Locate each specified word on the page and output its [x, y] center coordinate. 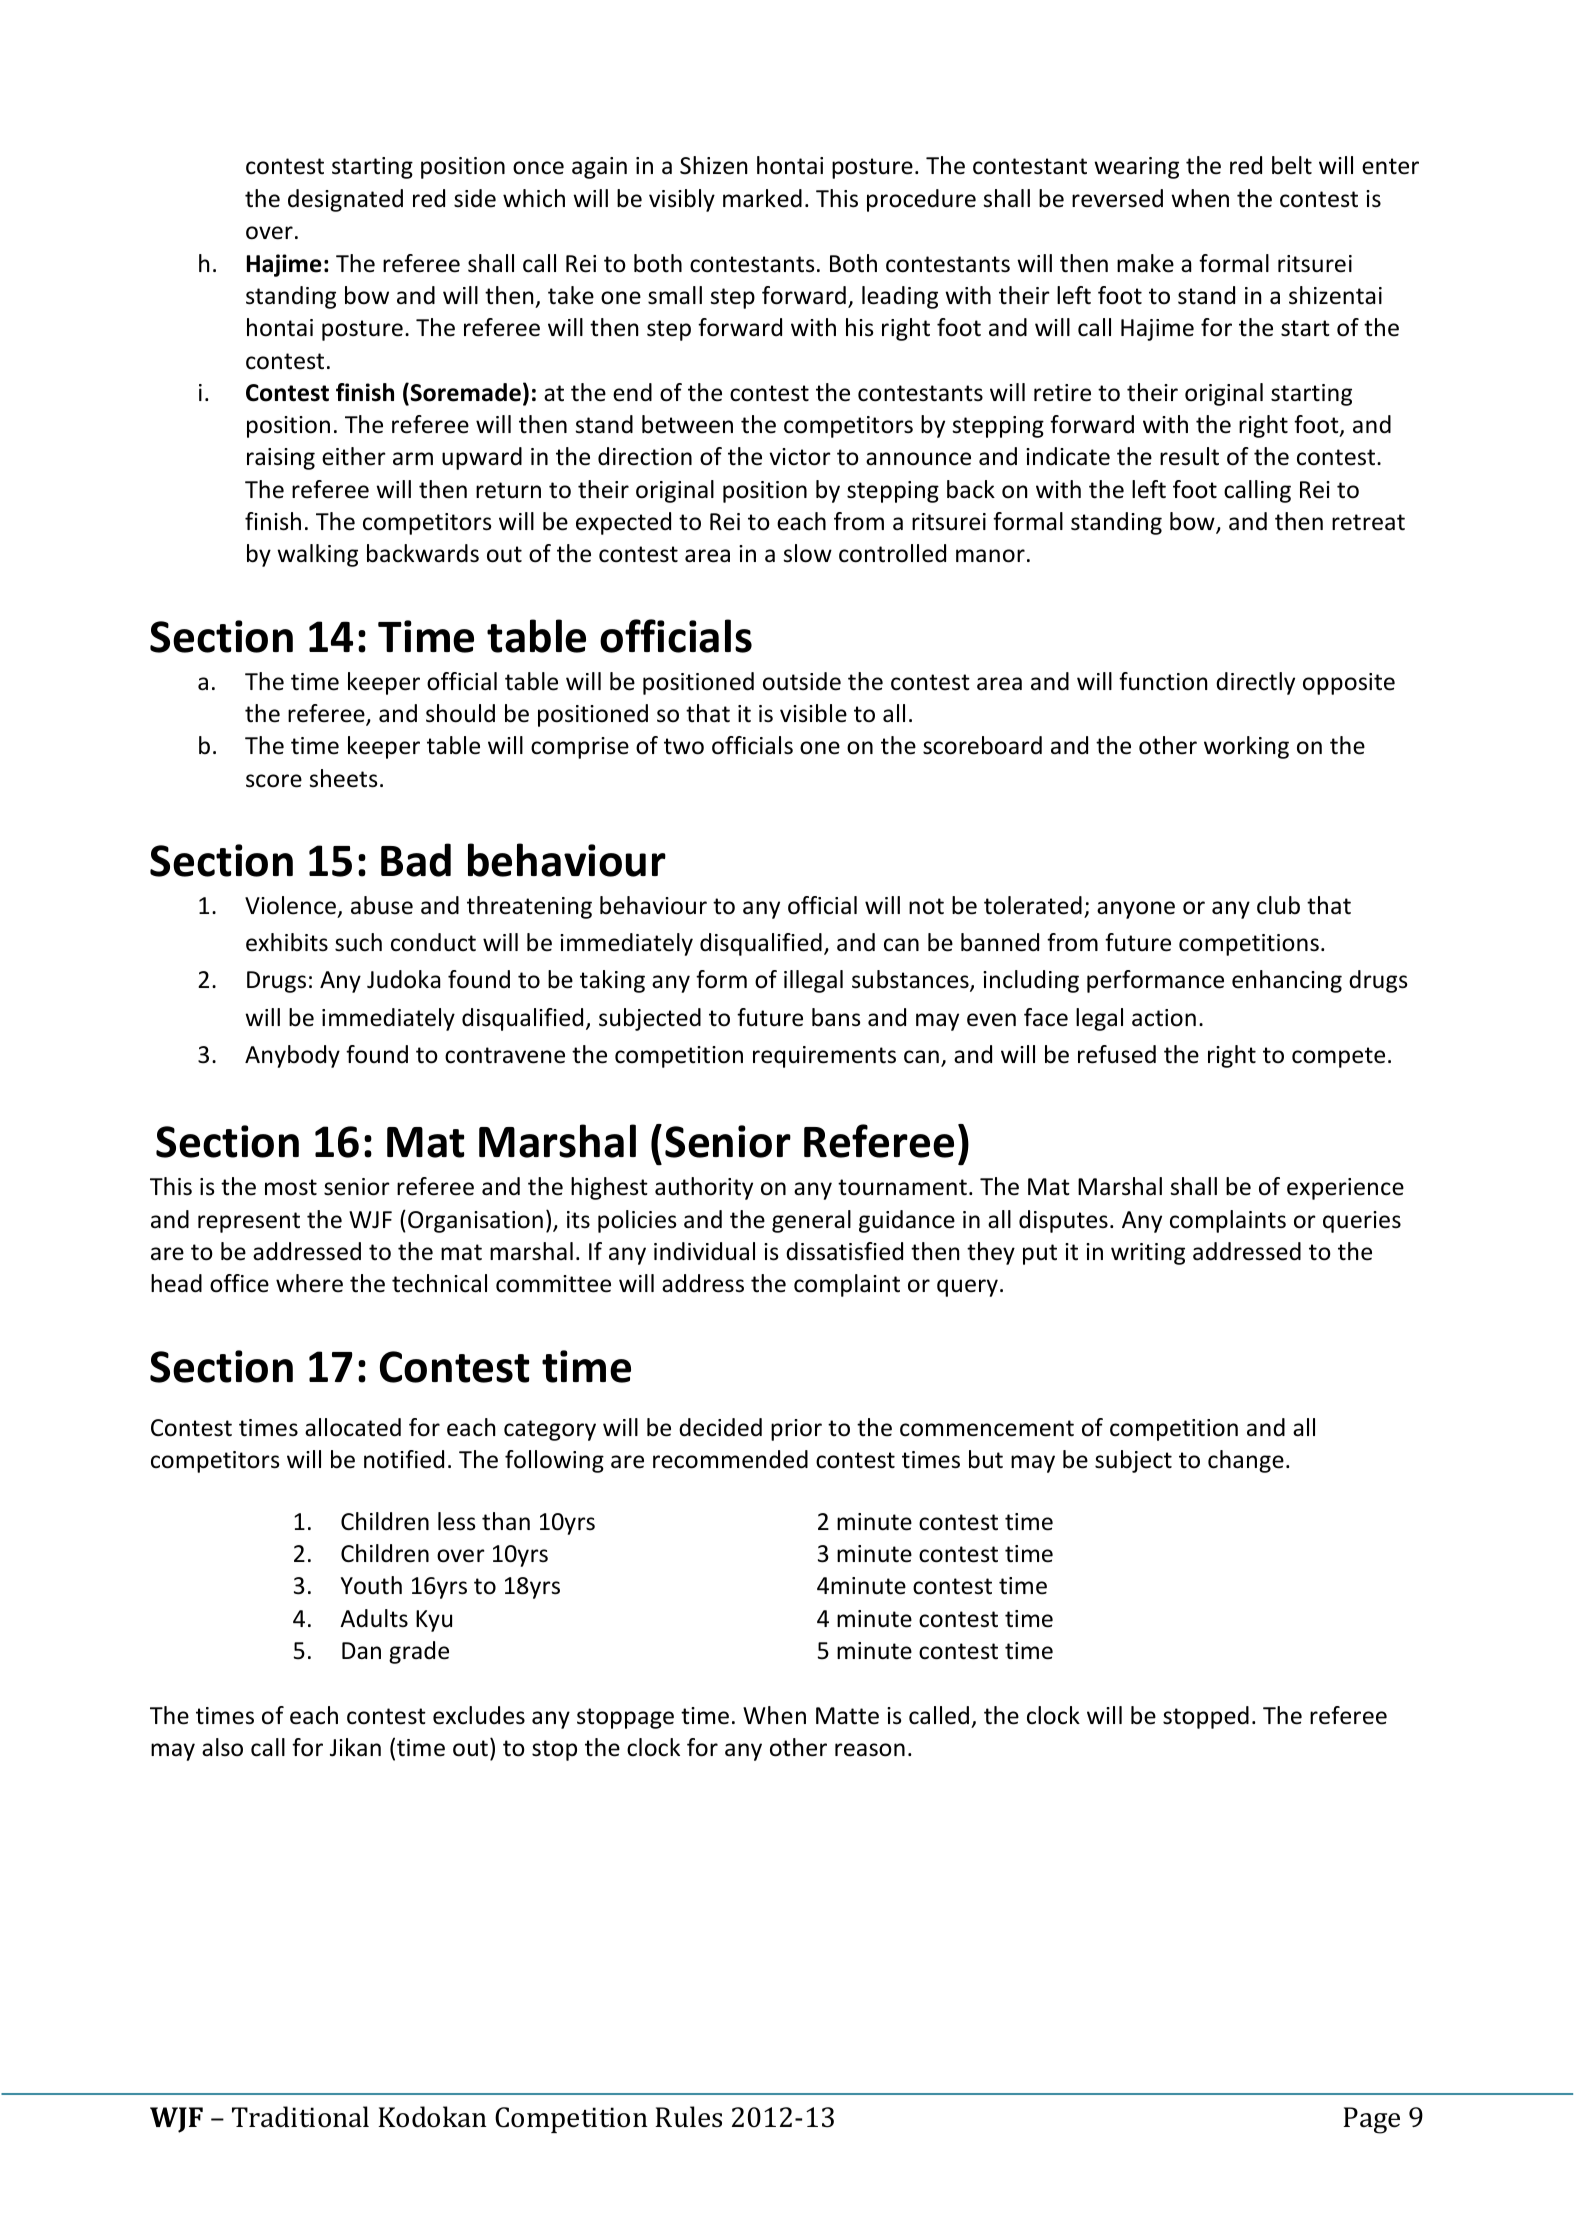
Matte [847, 1716]
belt [1292, 165]
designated [345, 200]
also [222, 1747]
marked [762, 198]
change [1246, 1461]
